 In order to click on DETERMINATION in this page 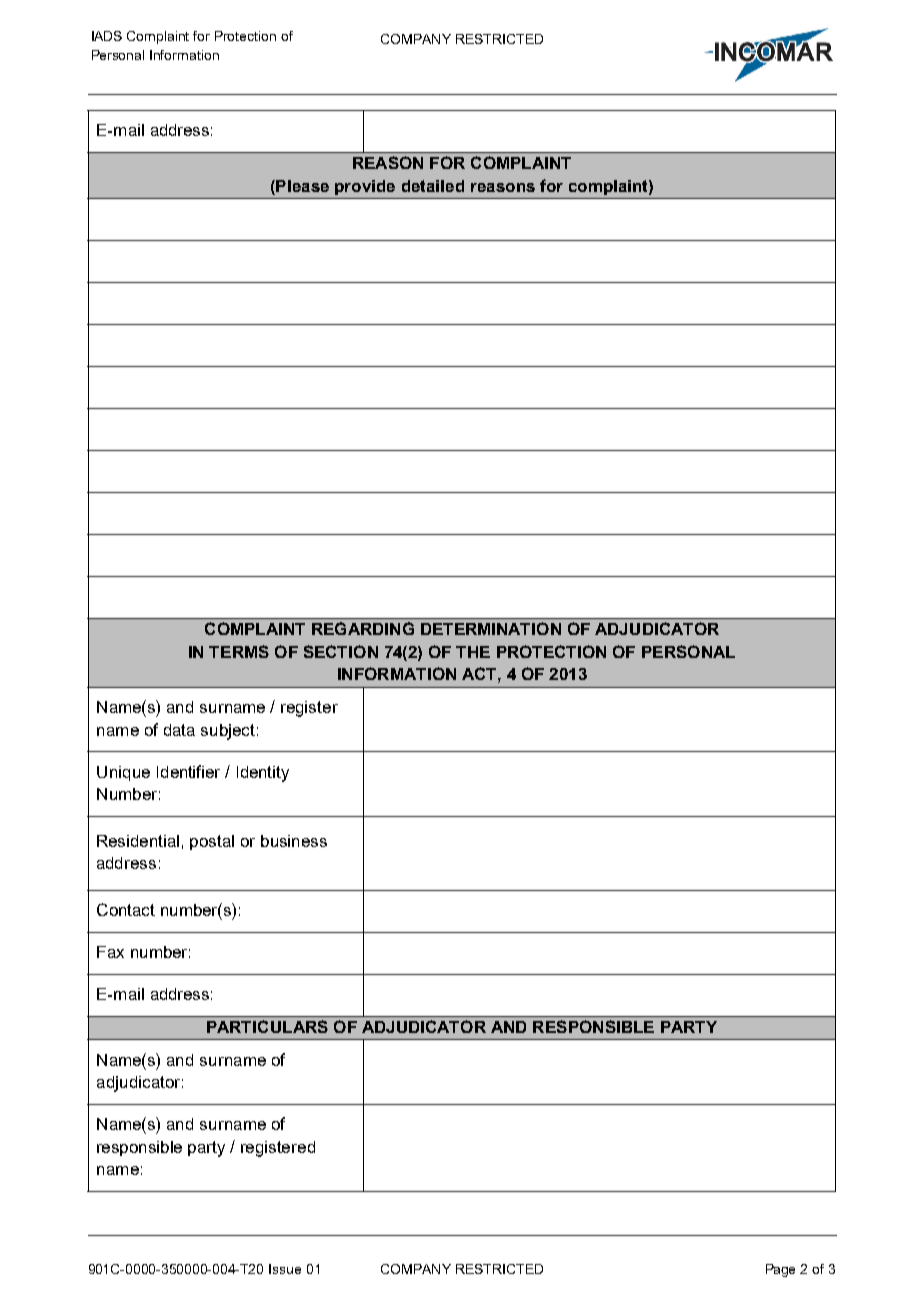, I will do `click(491, 628)`.
